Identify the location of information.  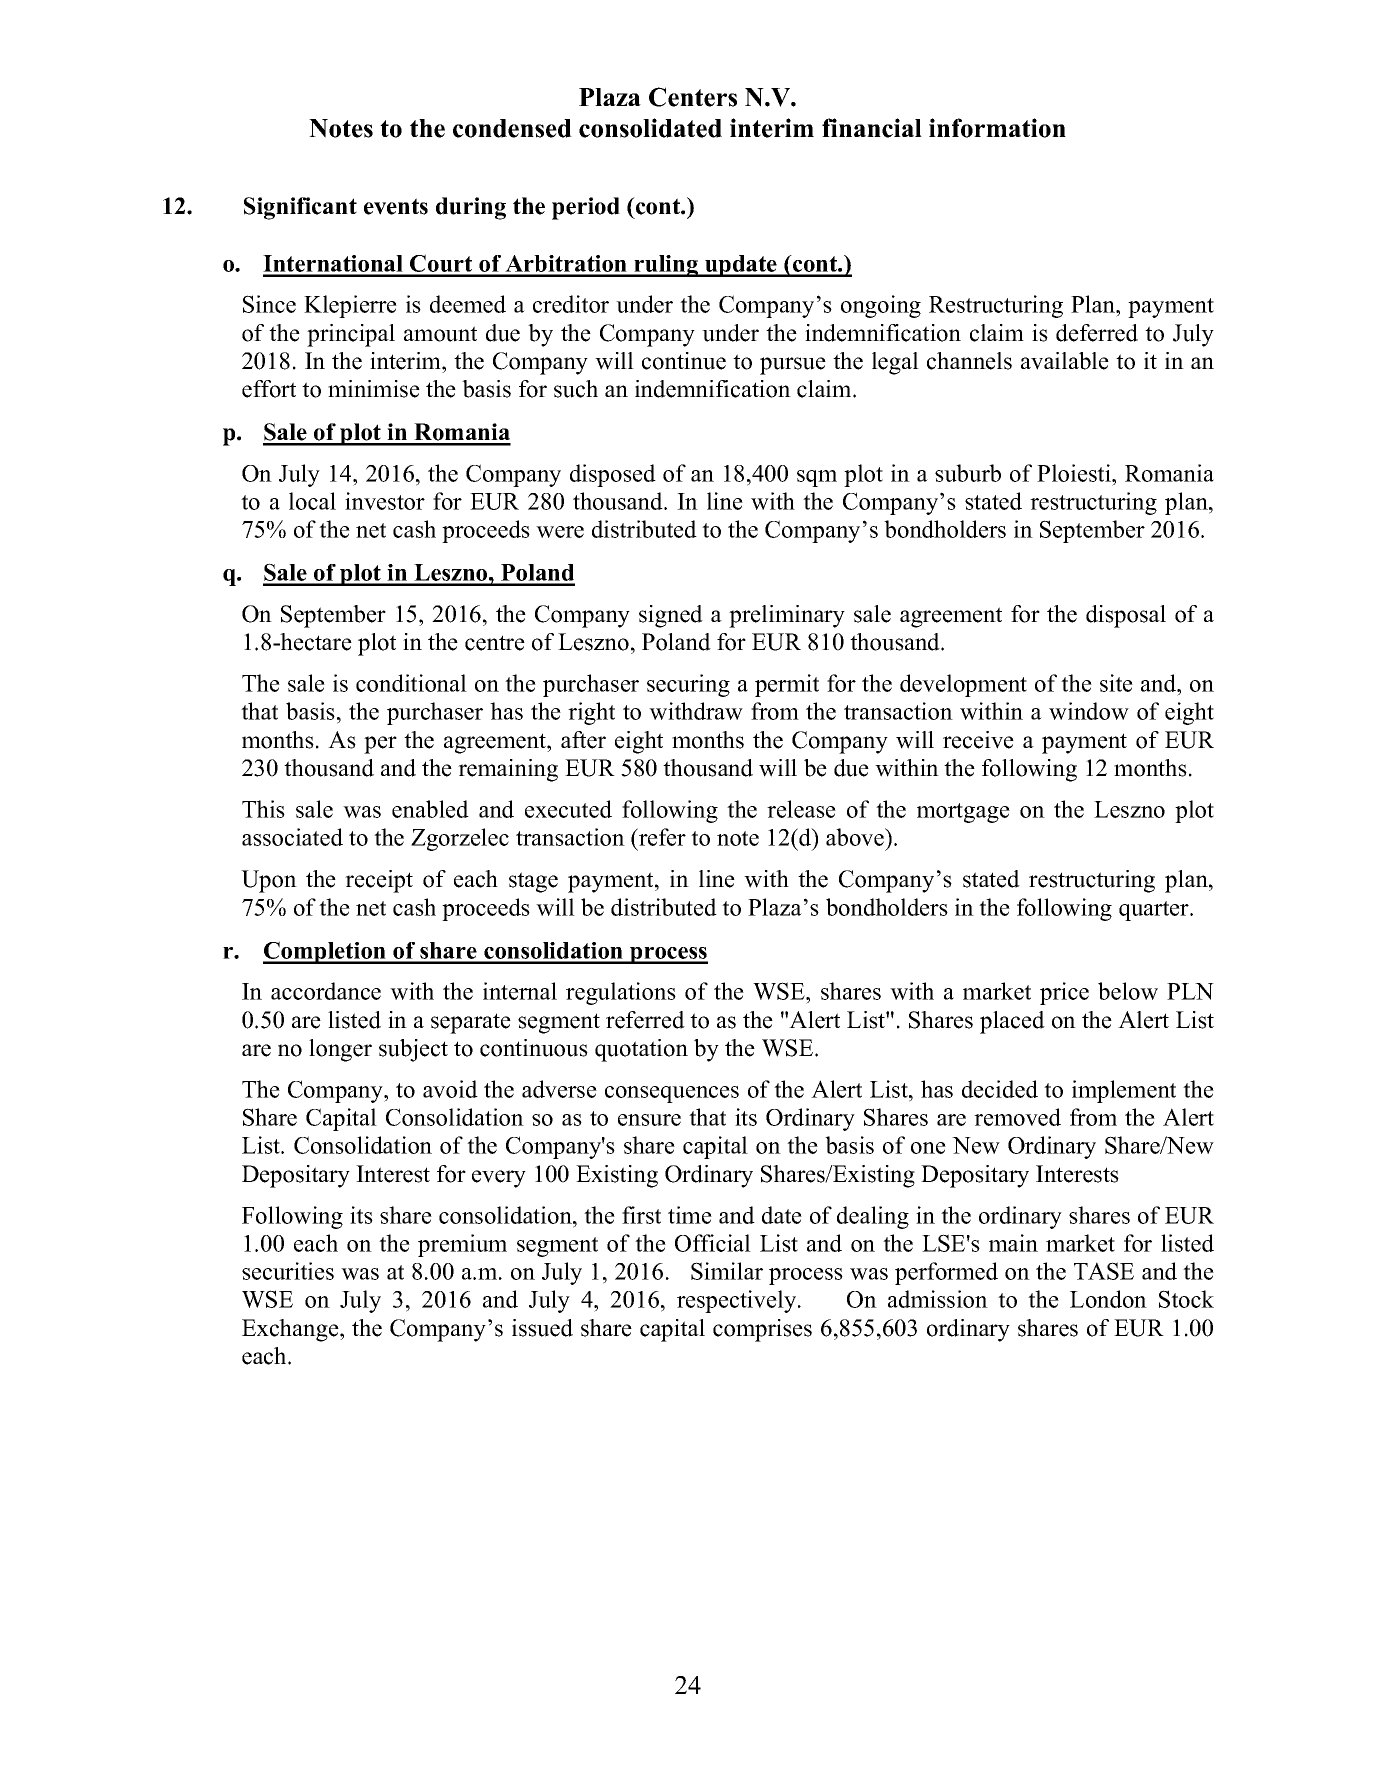
(997, 128).
